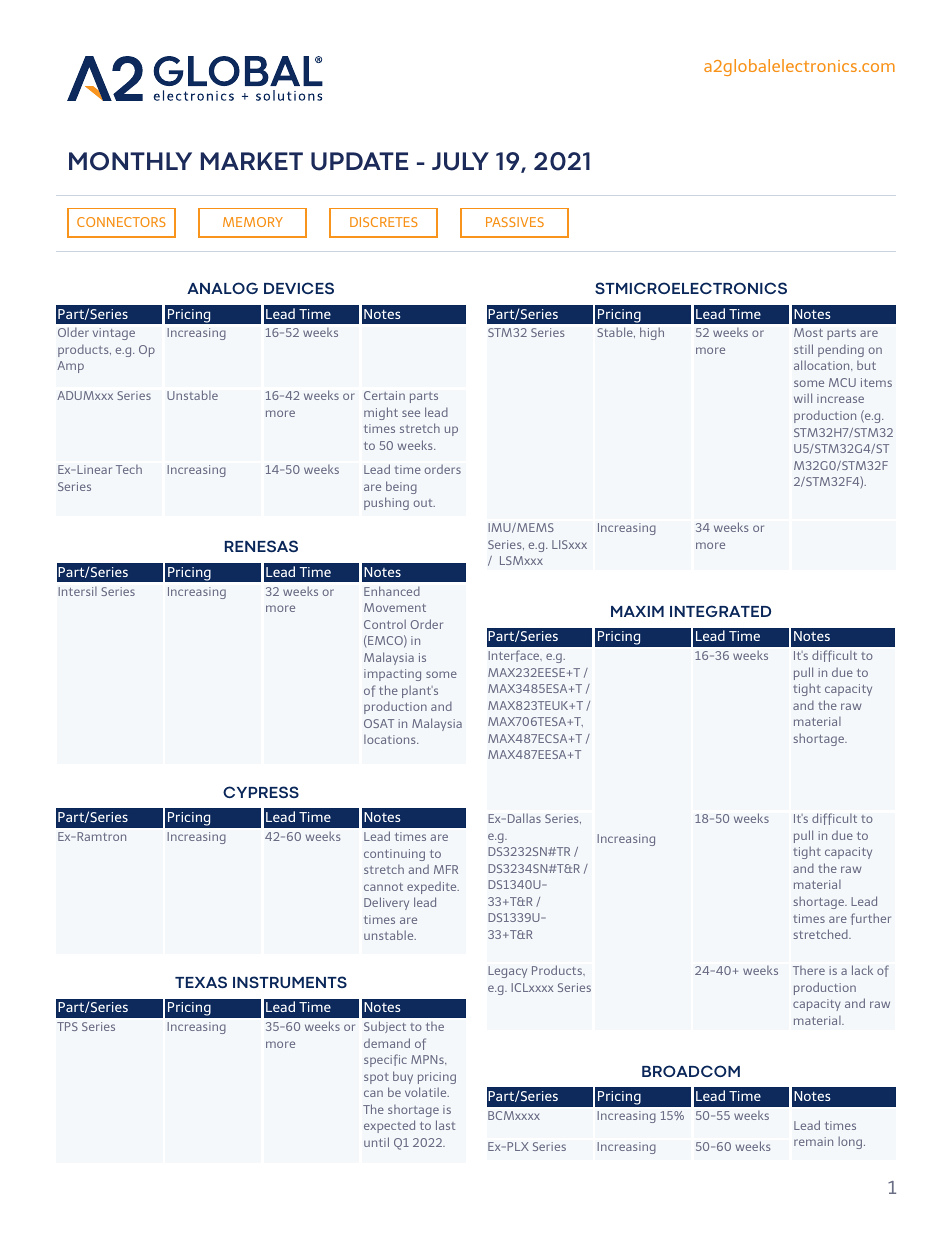 Image resolution: width=952 pixels, height=1233 pixels. I want to click on Control, so click(385, 624).
